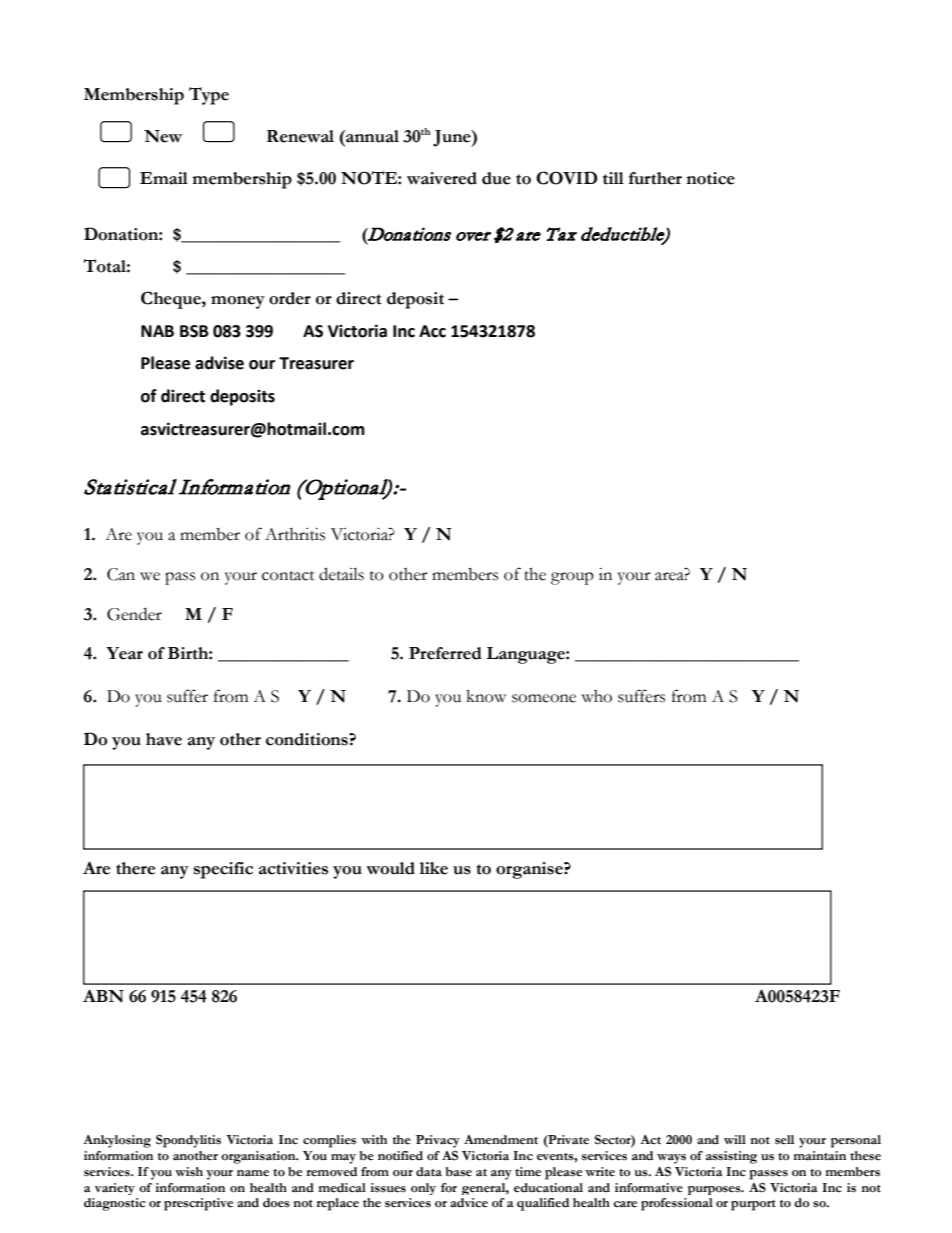 This page has width=952, height=1233. I want to click on sell, so click(784, 1140).
